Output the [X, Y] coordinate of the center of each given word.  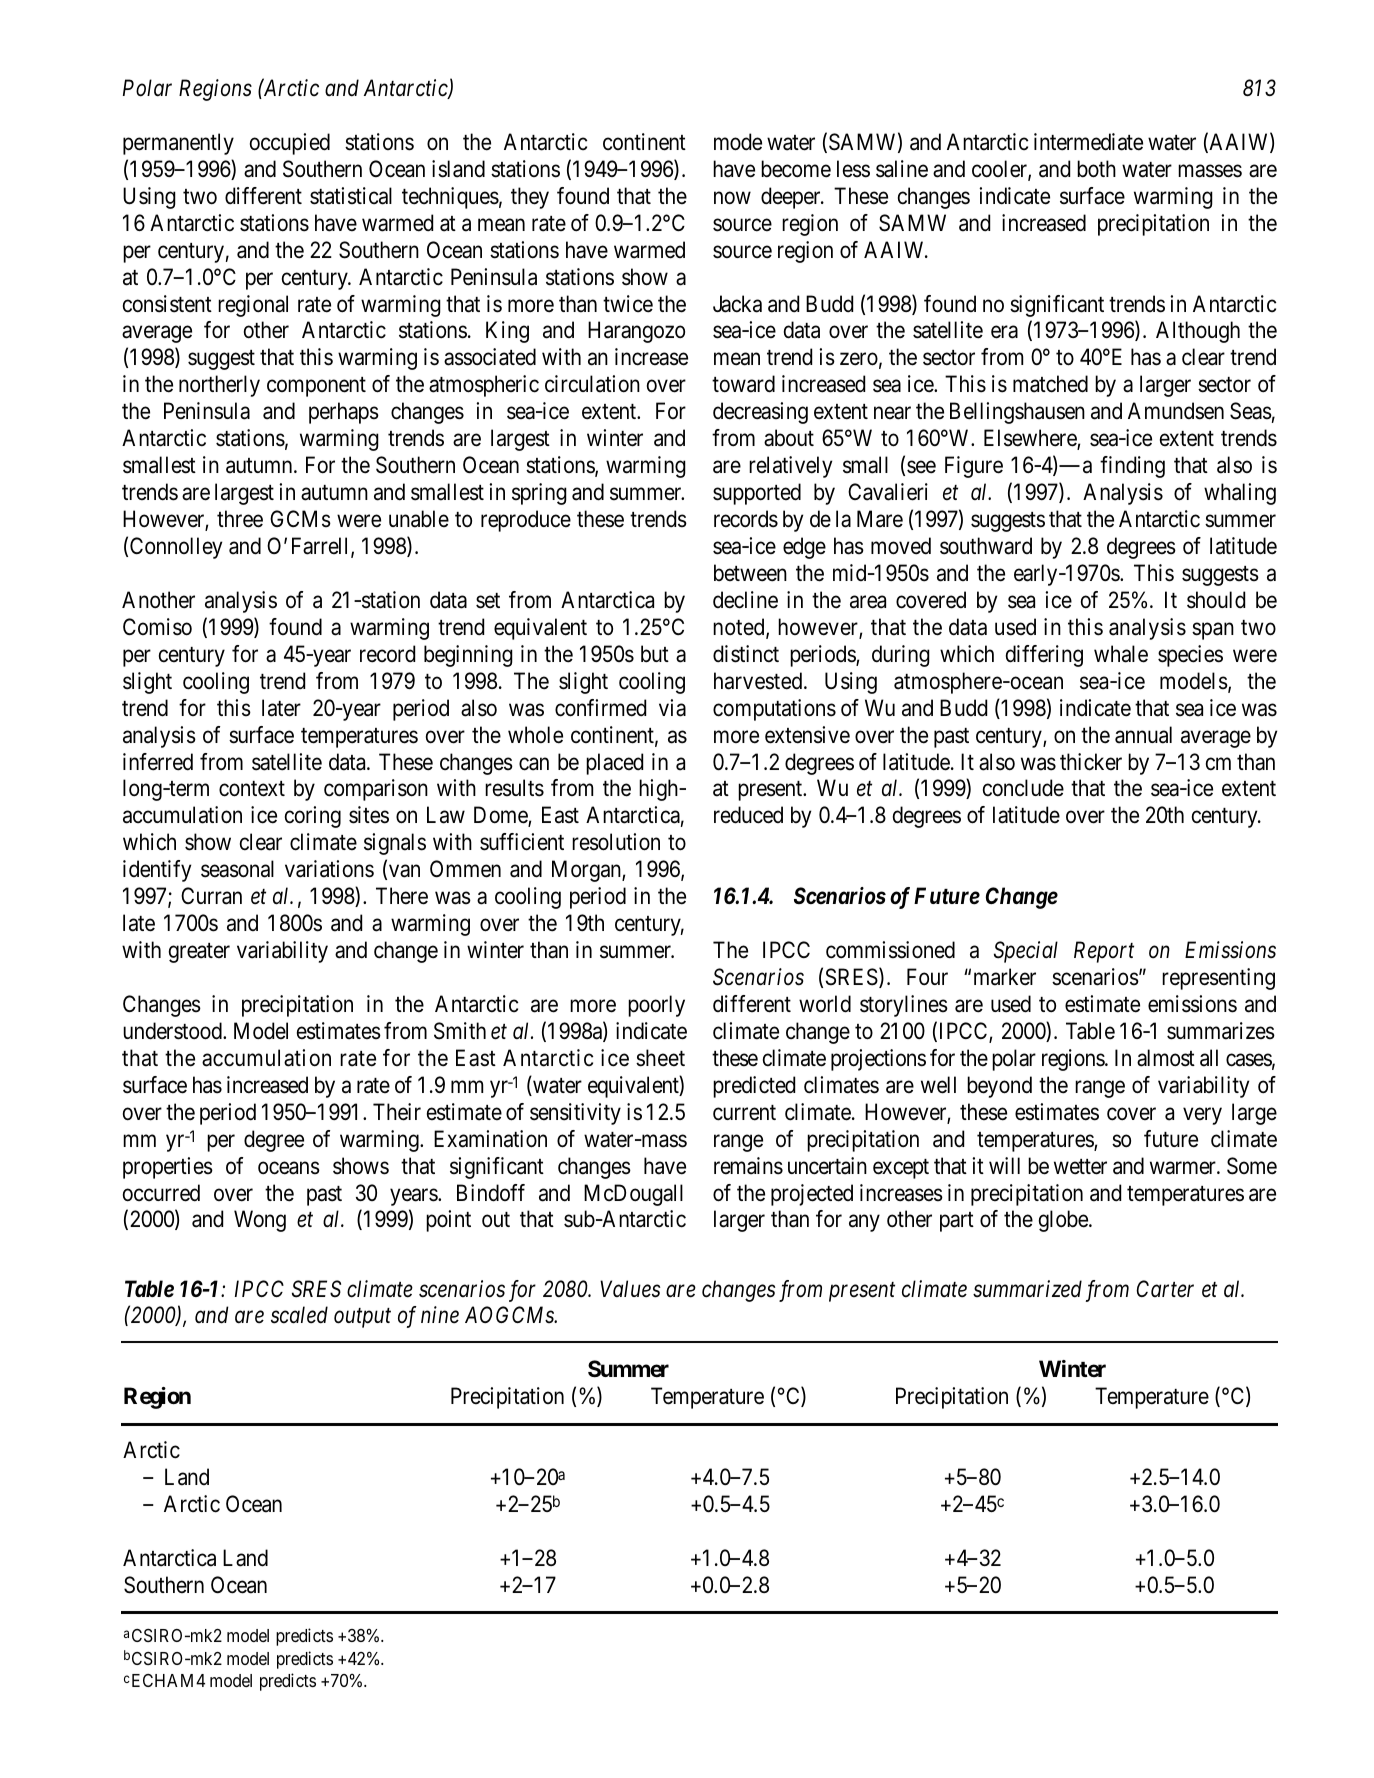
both [1096, 169]
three [240, 519]
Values [630, 1289]
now [732, 198]
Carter [1165, 1289]
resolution [616, 842]
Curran [211, 896]
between [750, 573]
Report [1104, 952]
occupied [290, 144]
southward [986, 546]
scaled [299, 1315]
